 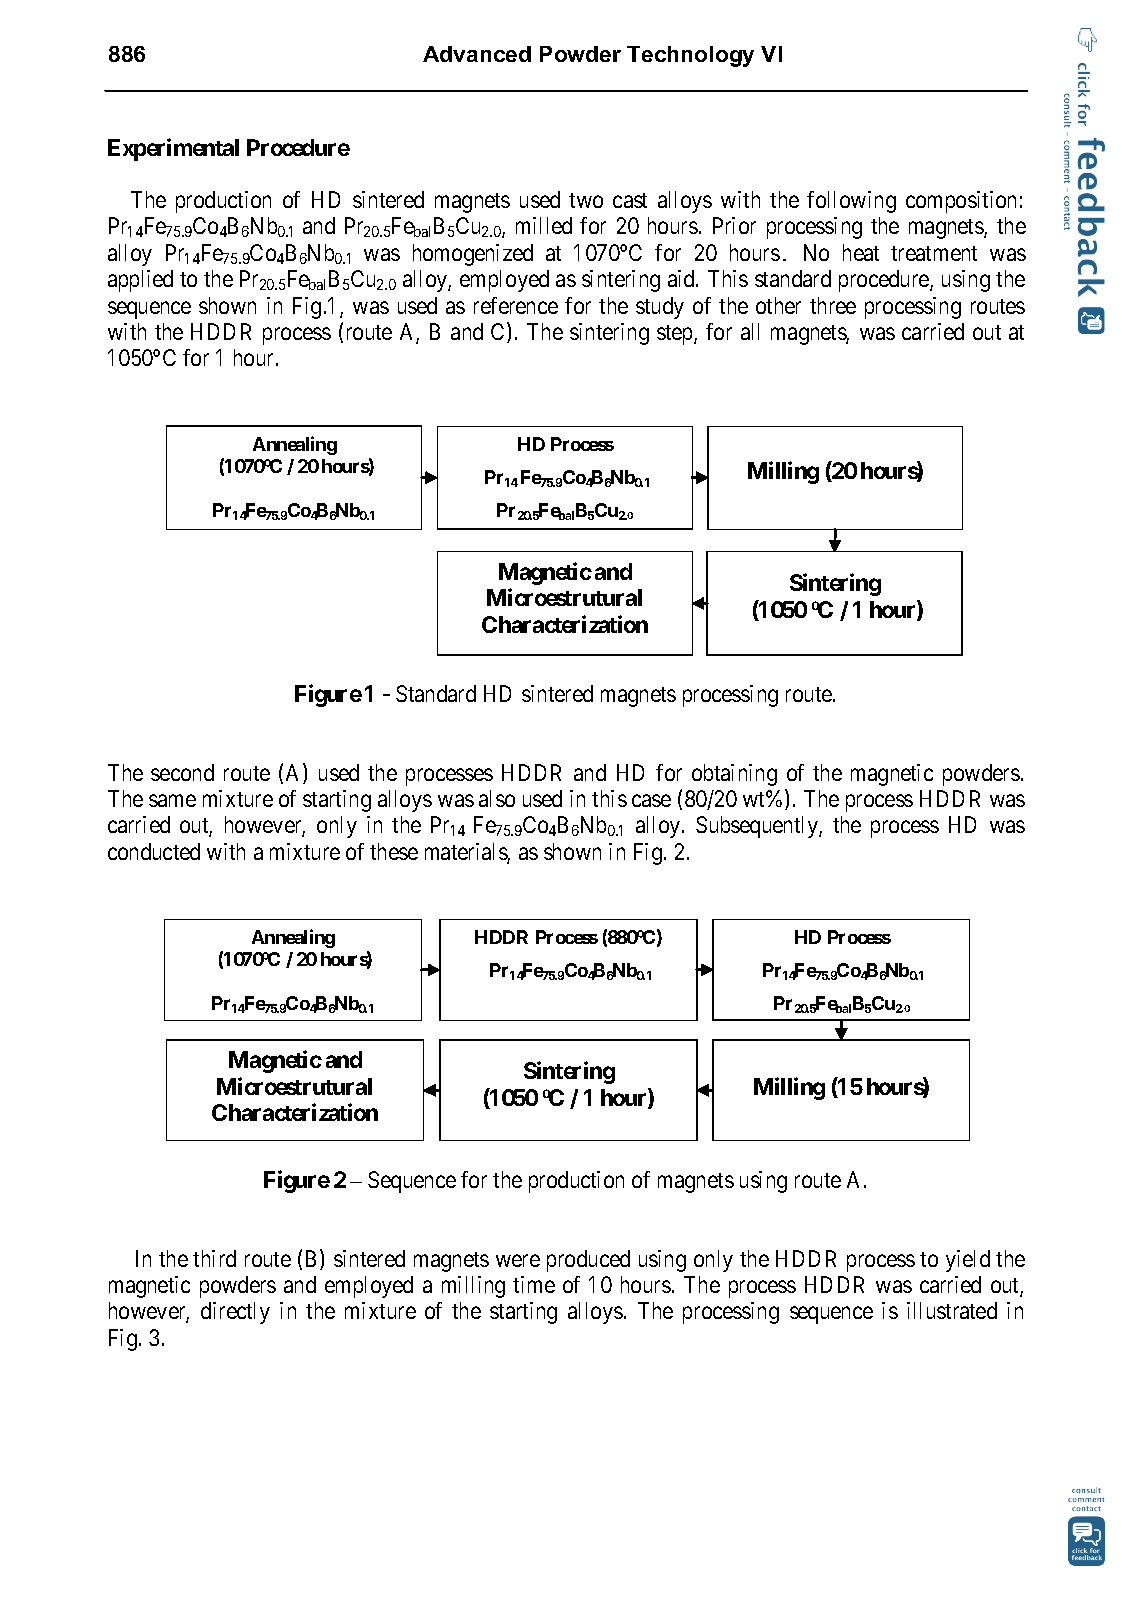 I want to click on third, so click(x=214, y=1258).
